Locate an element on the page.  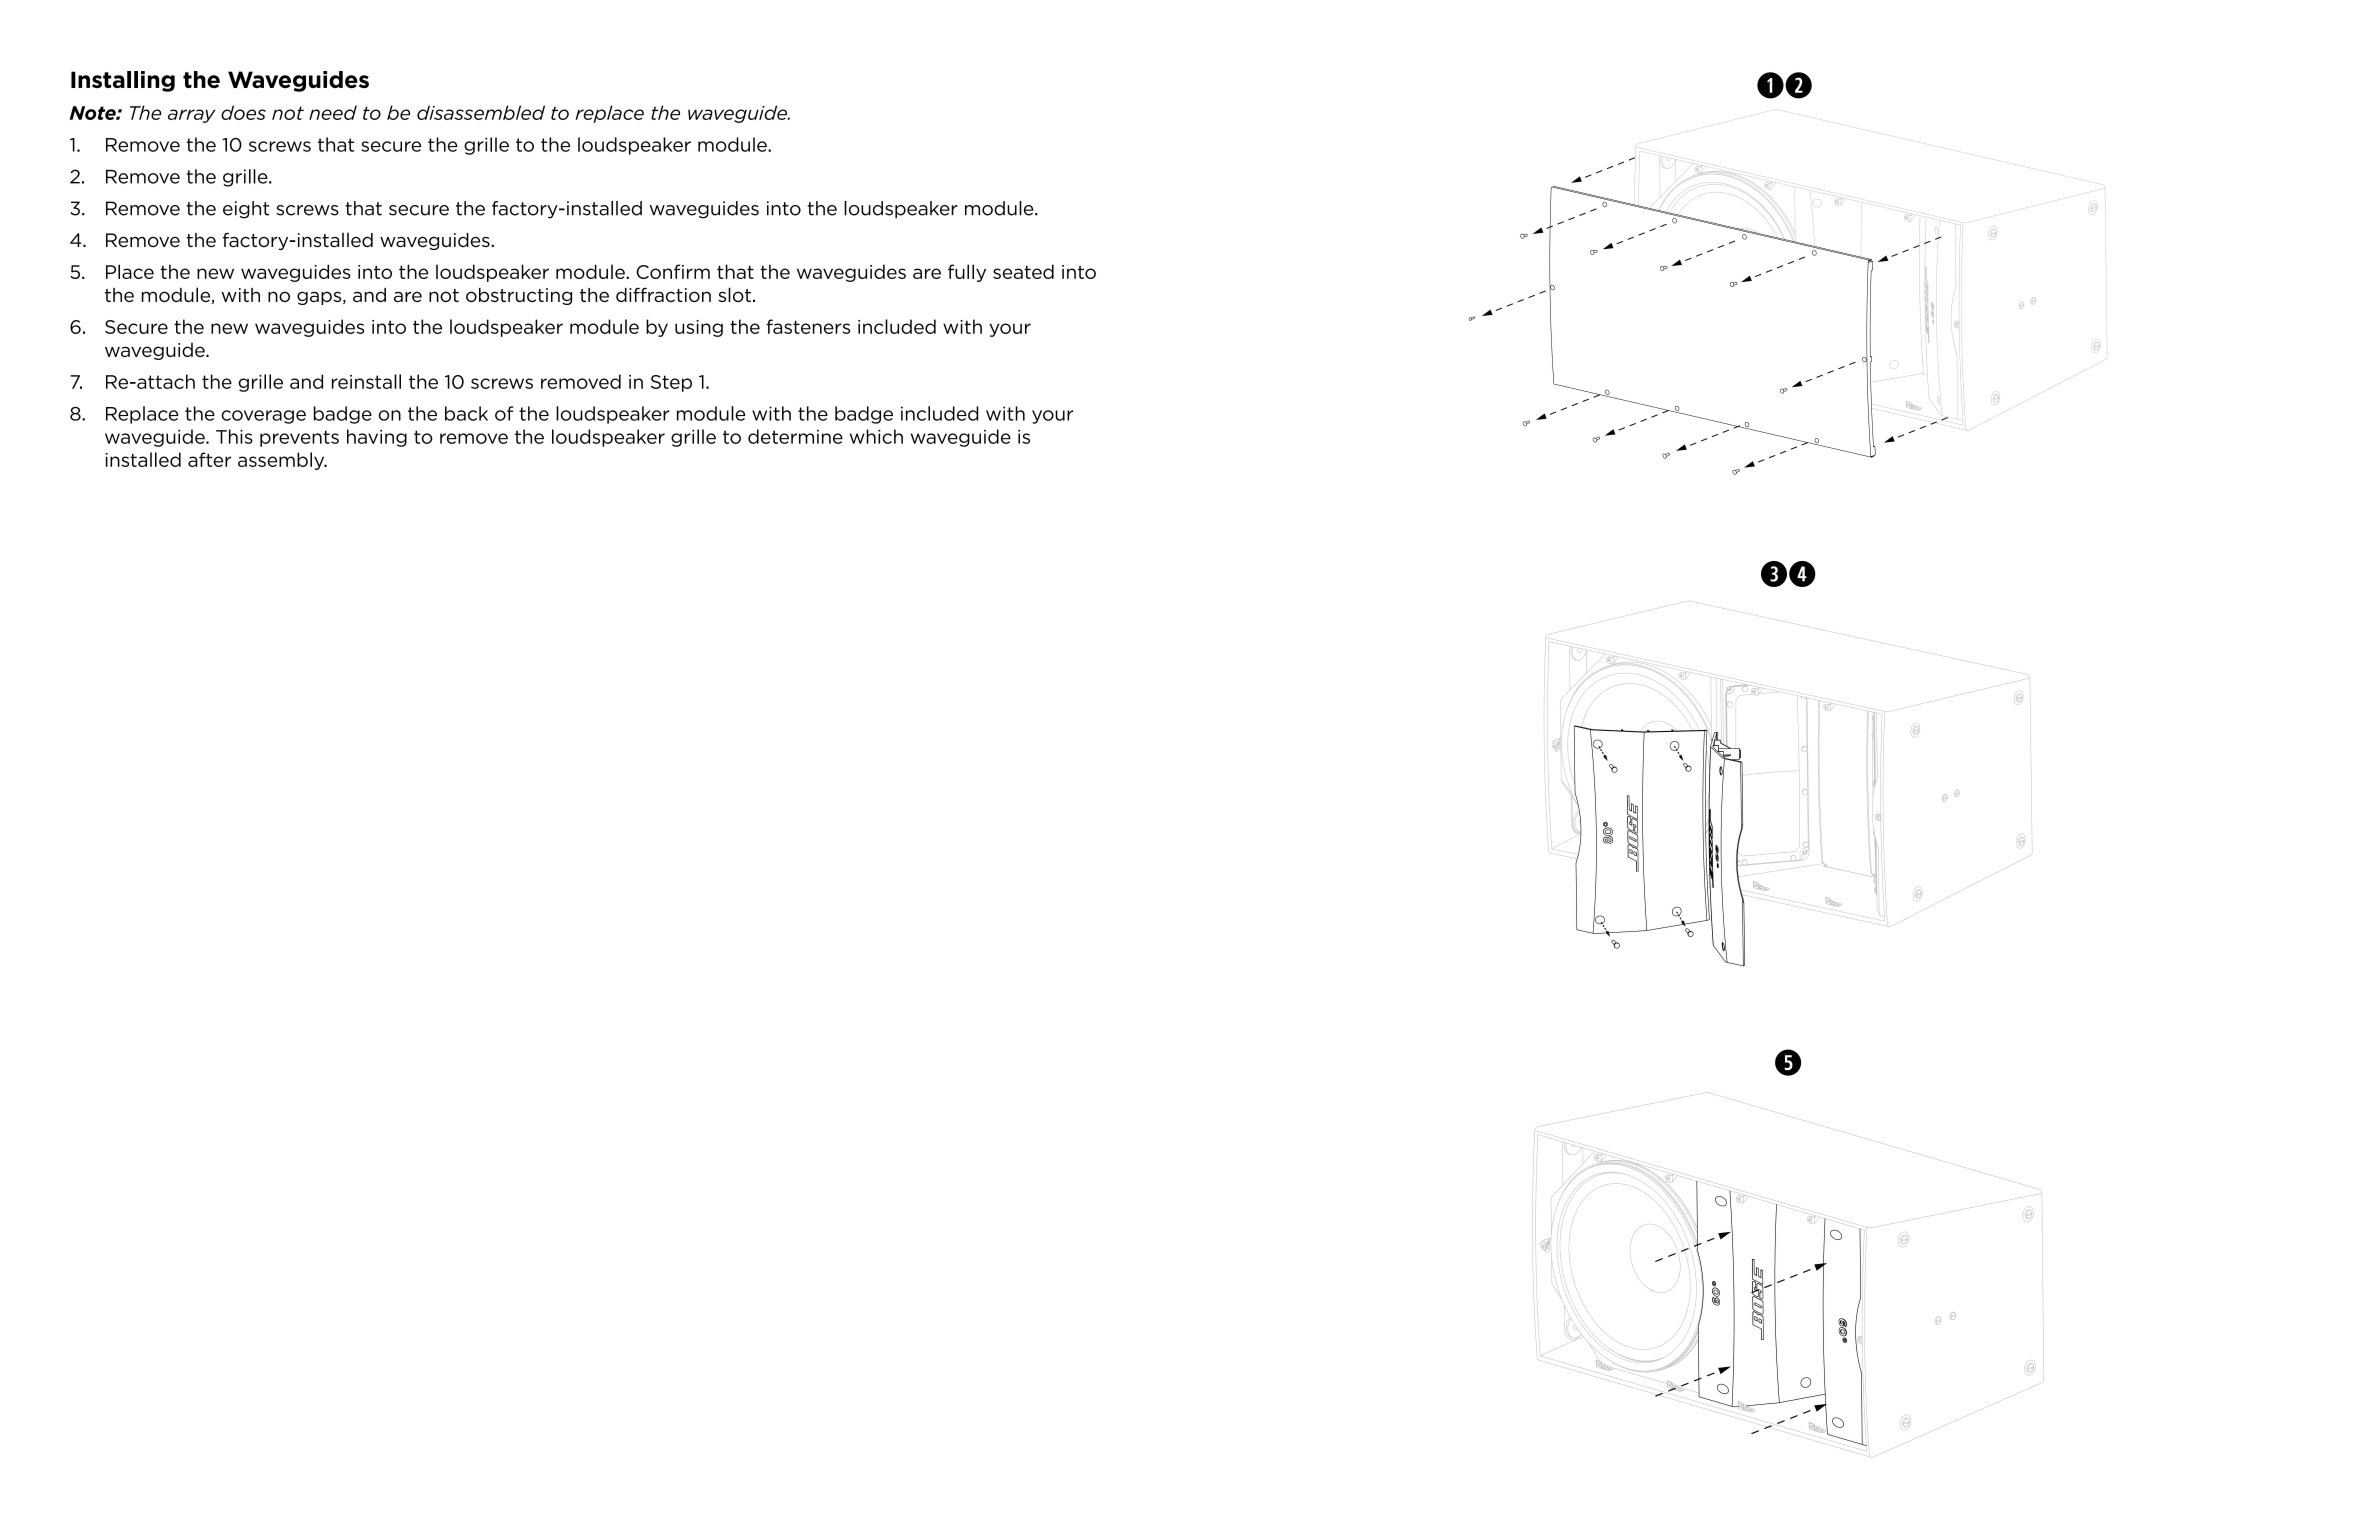
using is located at coordinates (699, 328).
